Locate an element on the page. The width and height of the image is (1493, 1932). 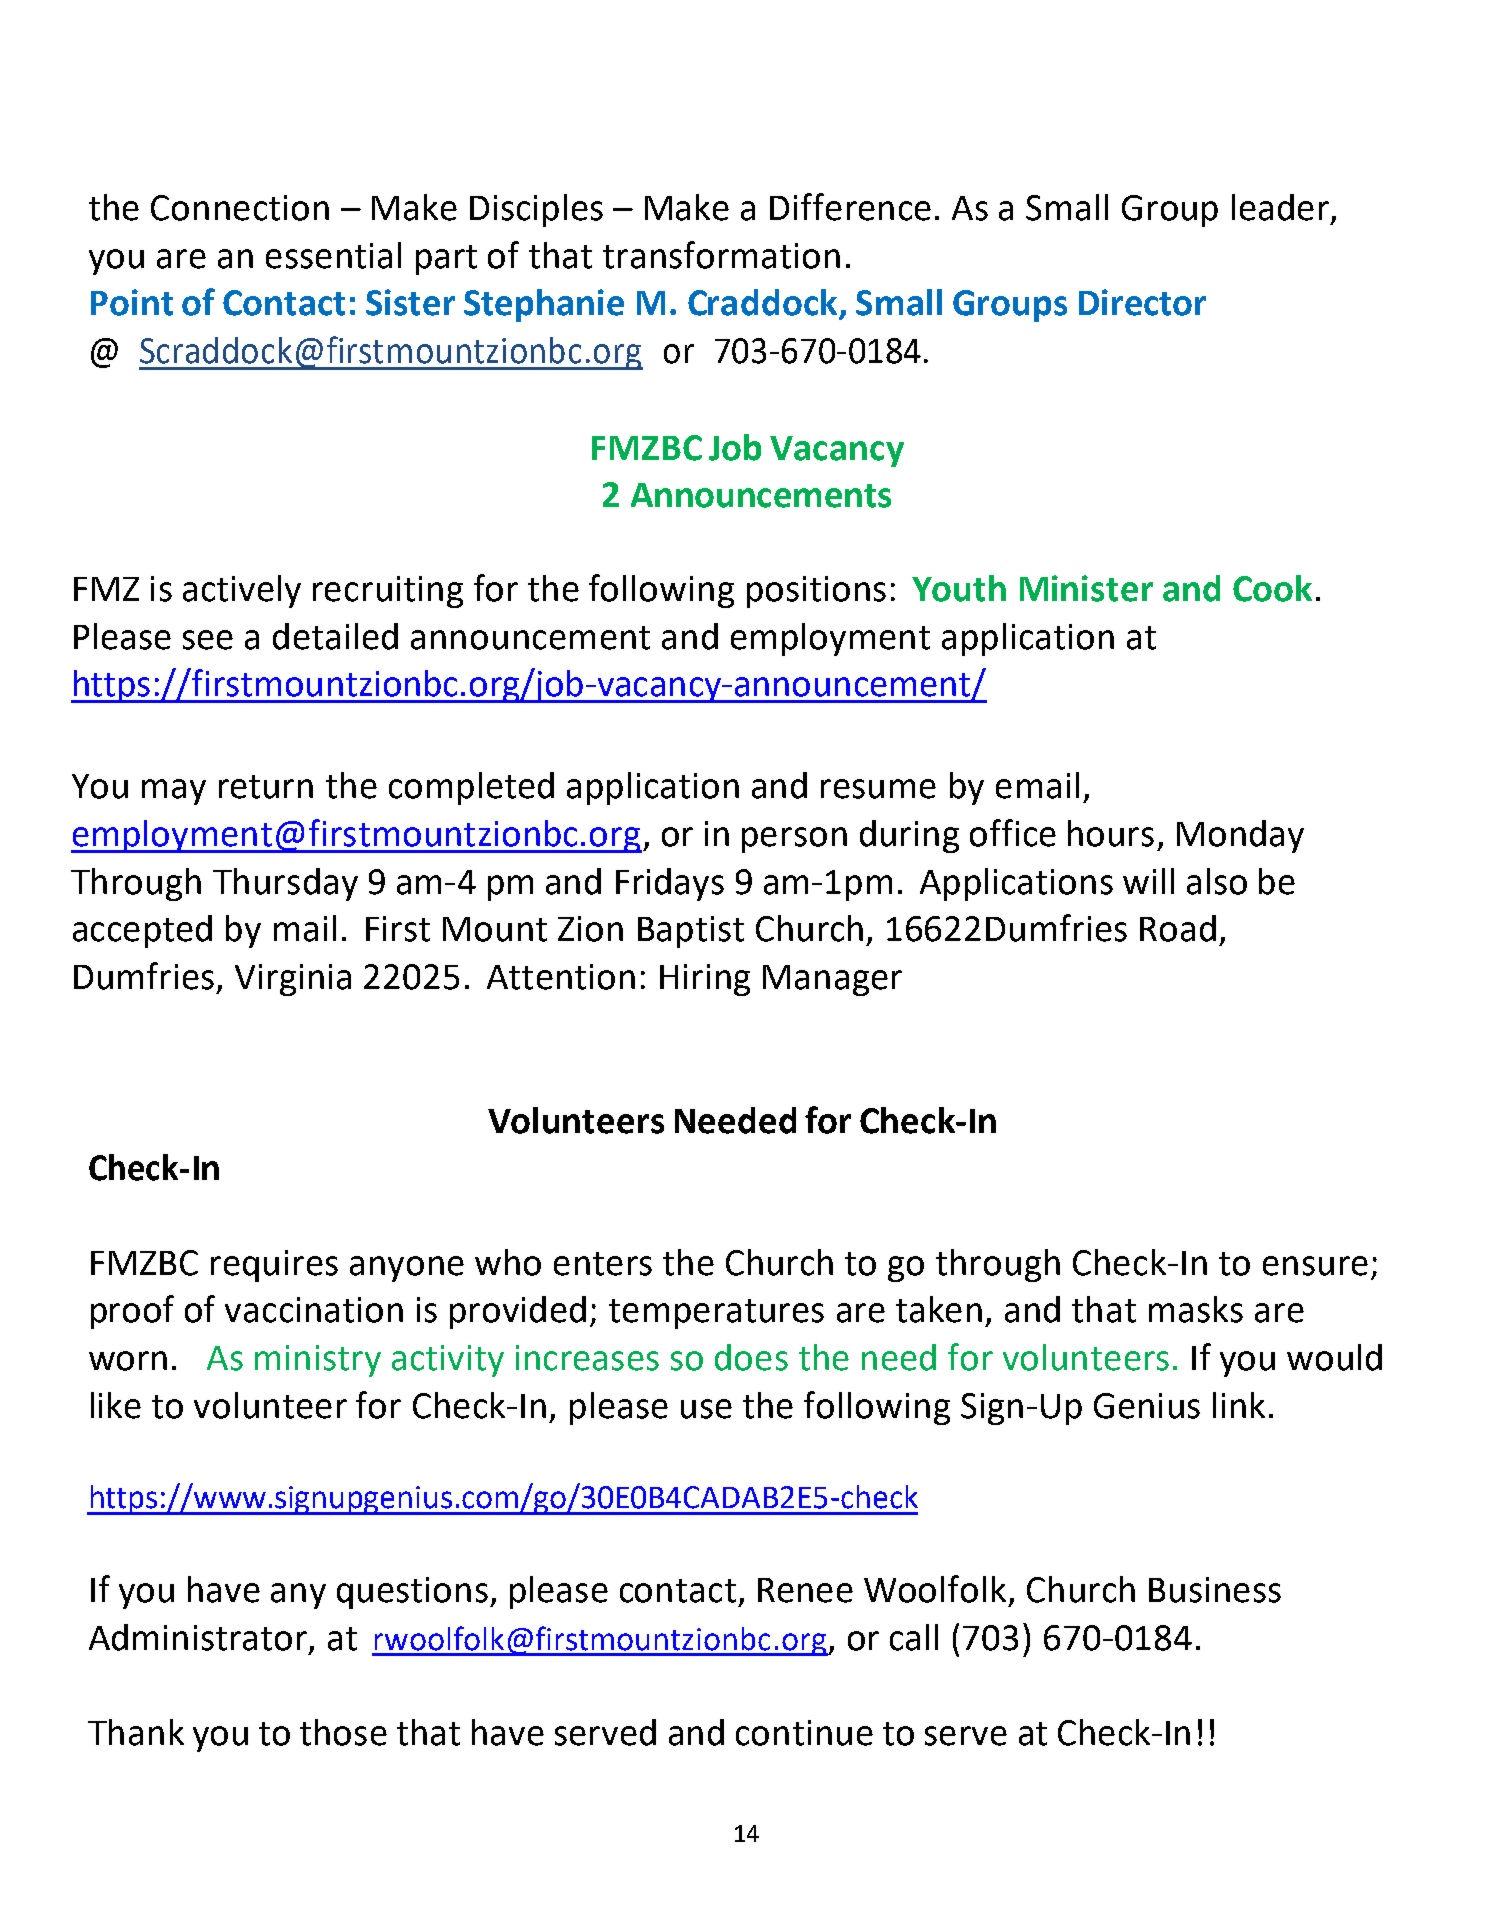
essential is located at coordinates (333, 255).
